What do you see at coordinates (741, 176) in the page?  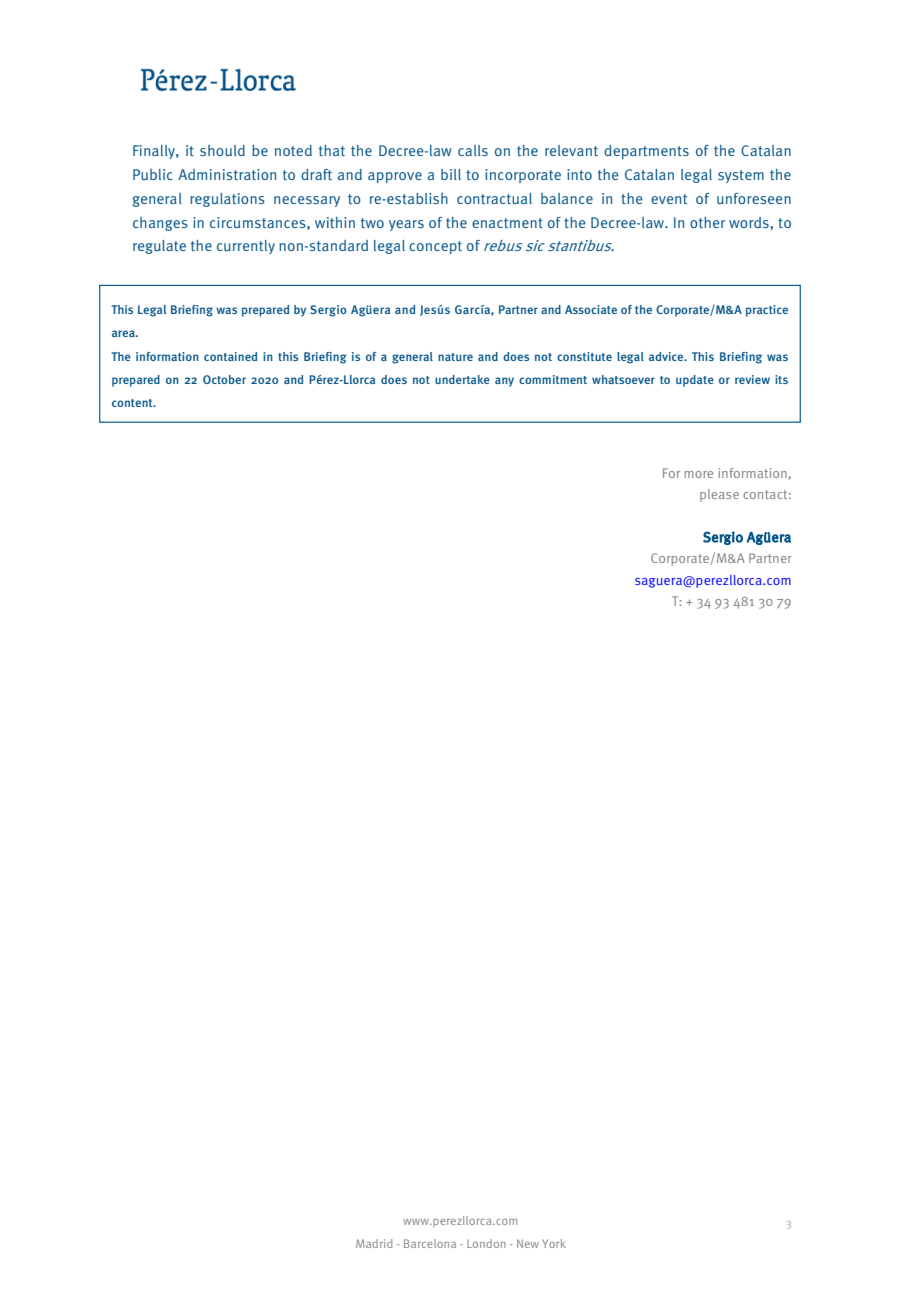 I see `system` at bounding box center [741, 176].
